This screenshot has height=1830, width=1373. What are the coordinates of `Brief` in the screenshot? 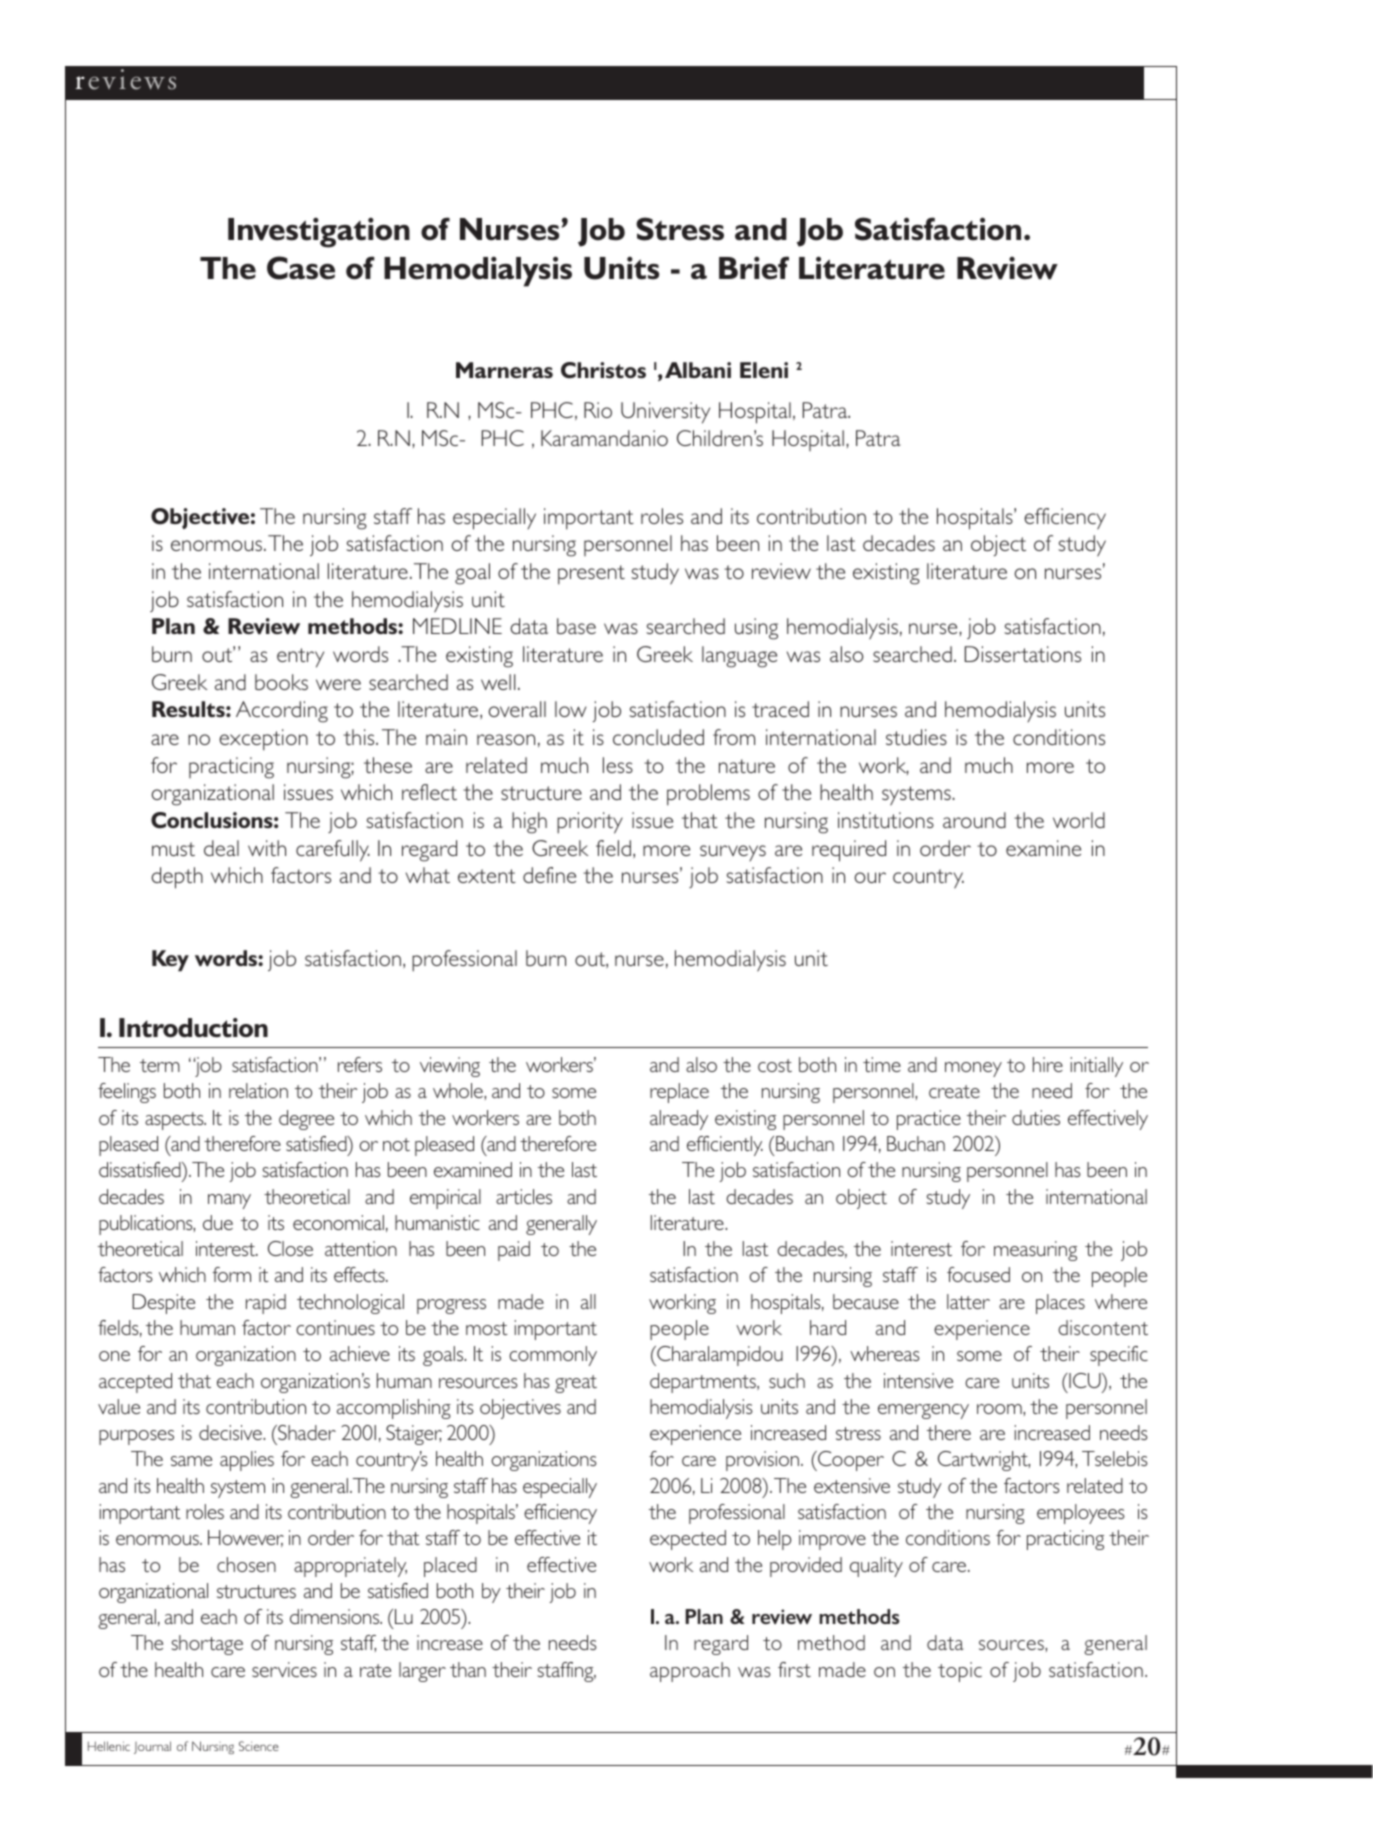 It's located at (754, 268).
